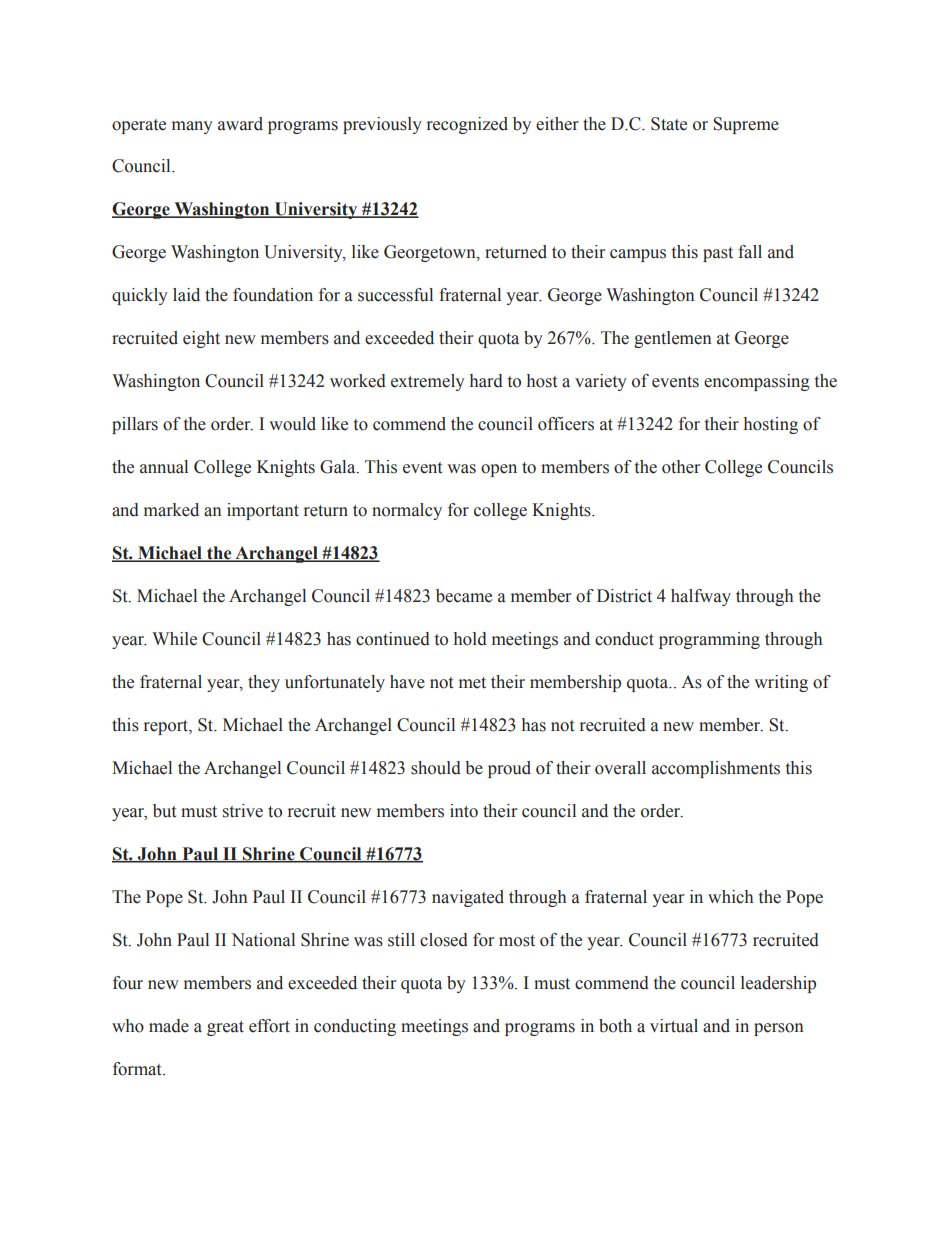  What do you see at coordinates (192, 127) in the screenshot?
I see `many` at bounding box center [192, 127].
